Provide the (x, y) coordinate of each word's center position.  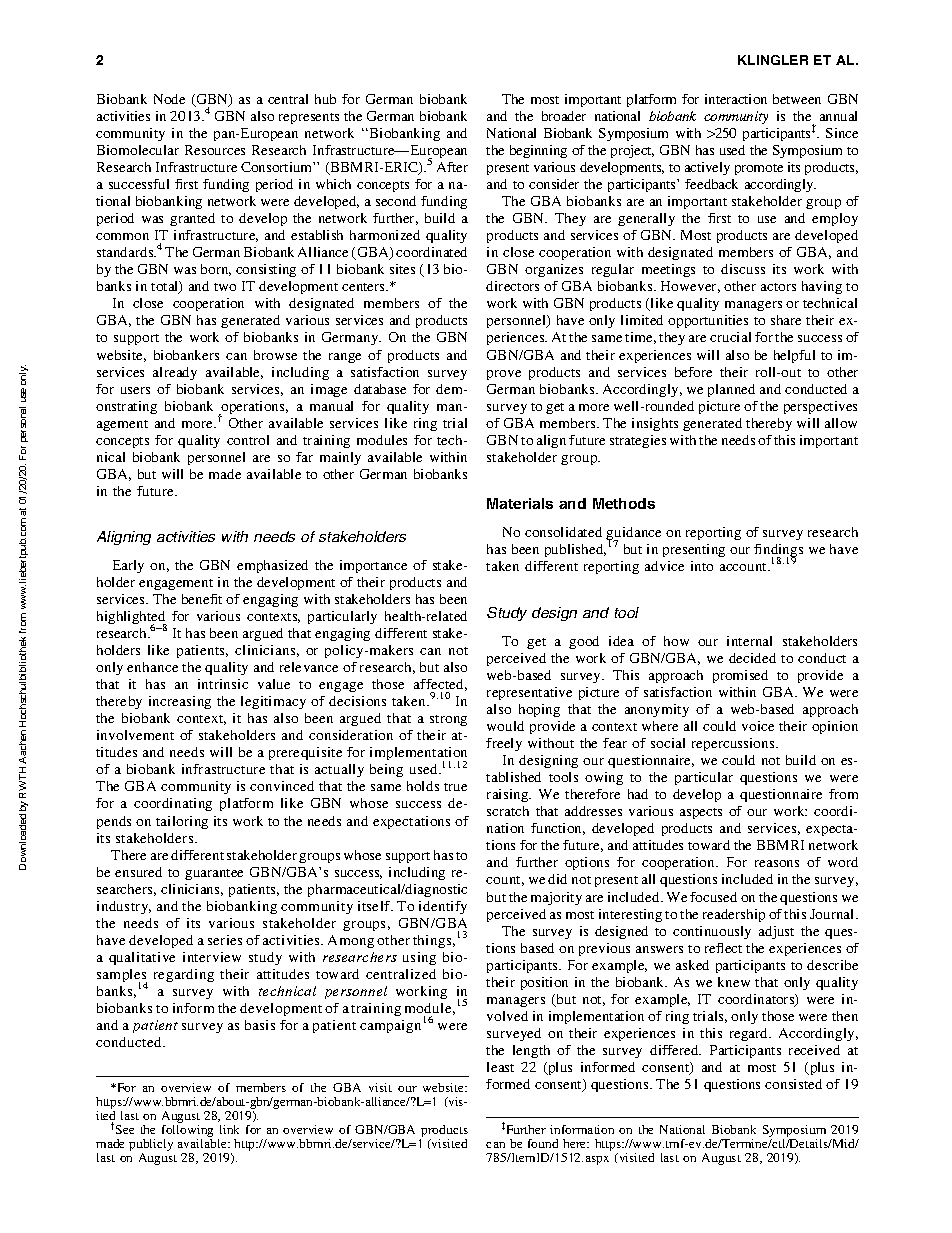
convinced (282, 786)
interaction (736, 99)
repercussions (734, 744)
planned (731, 390)
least (500, 1067)
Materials (520, 503)
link (229, 1129)
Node (169, 99)
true (455, 787)
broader (564, 116)
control (248, 440)
